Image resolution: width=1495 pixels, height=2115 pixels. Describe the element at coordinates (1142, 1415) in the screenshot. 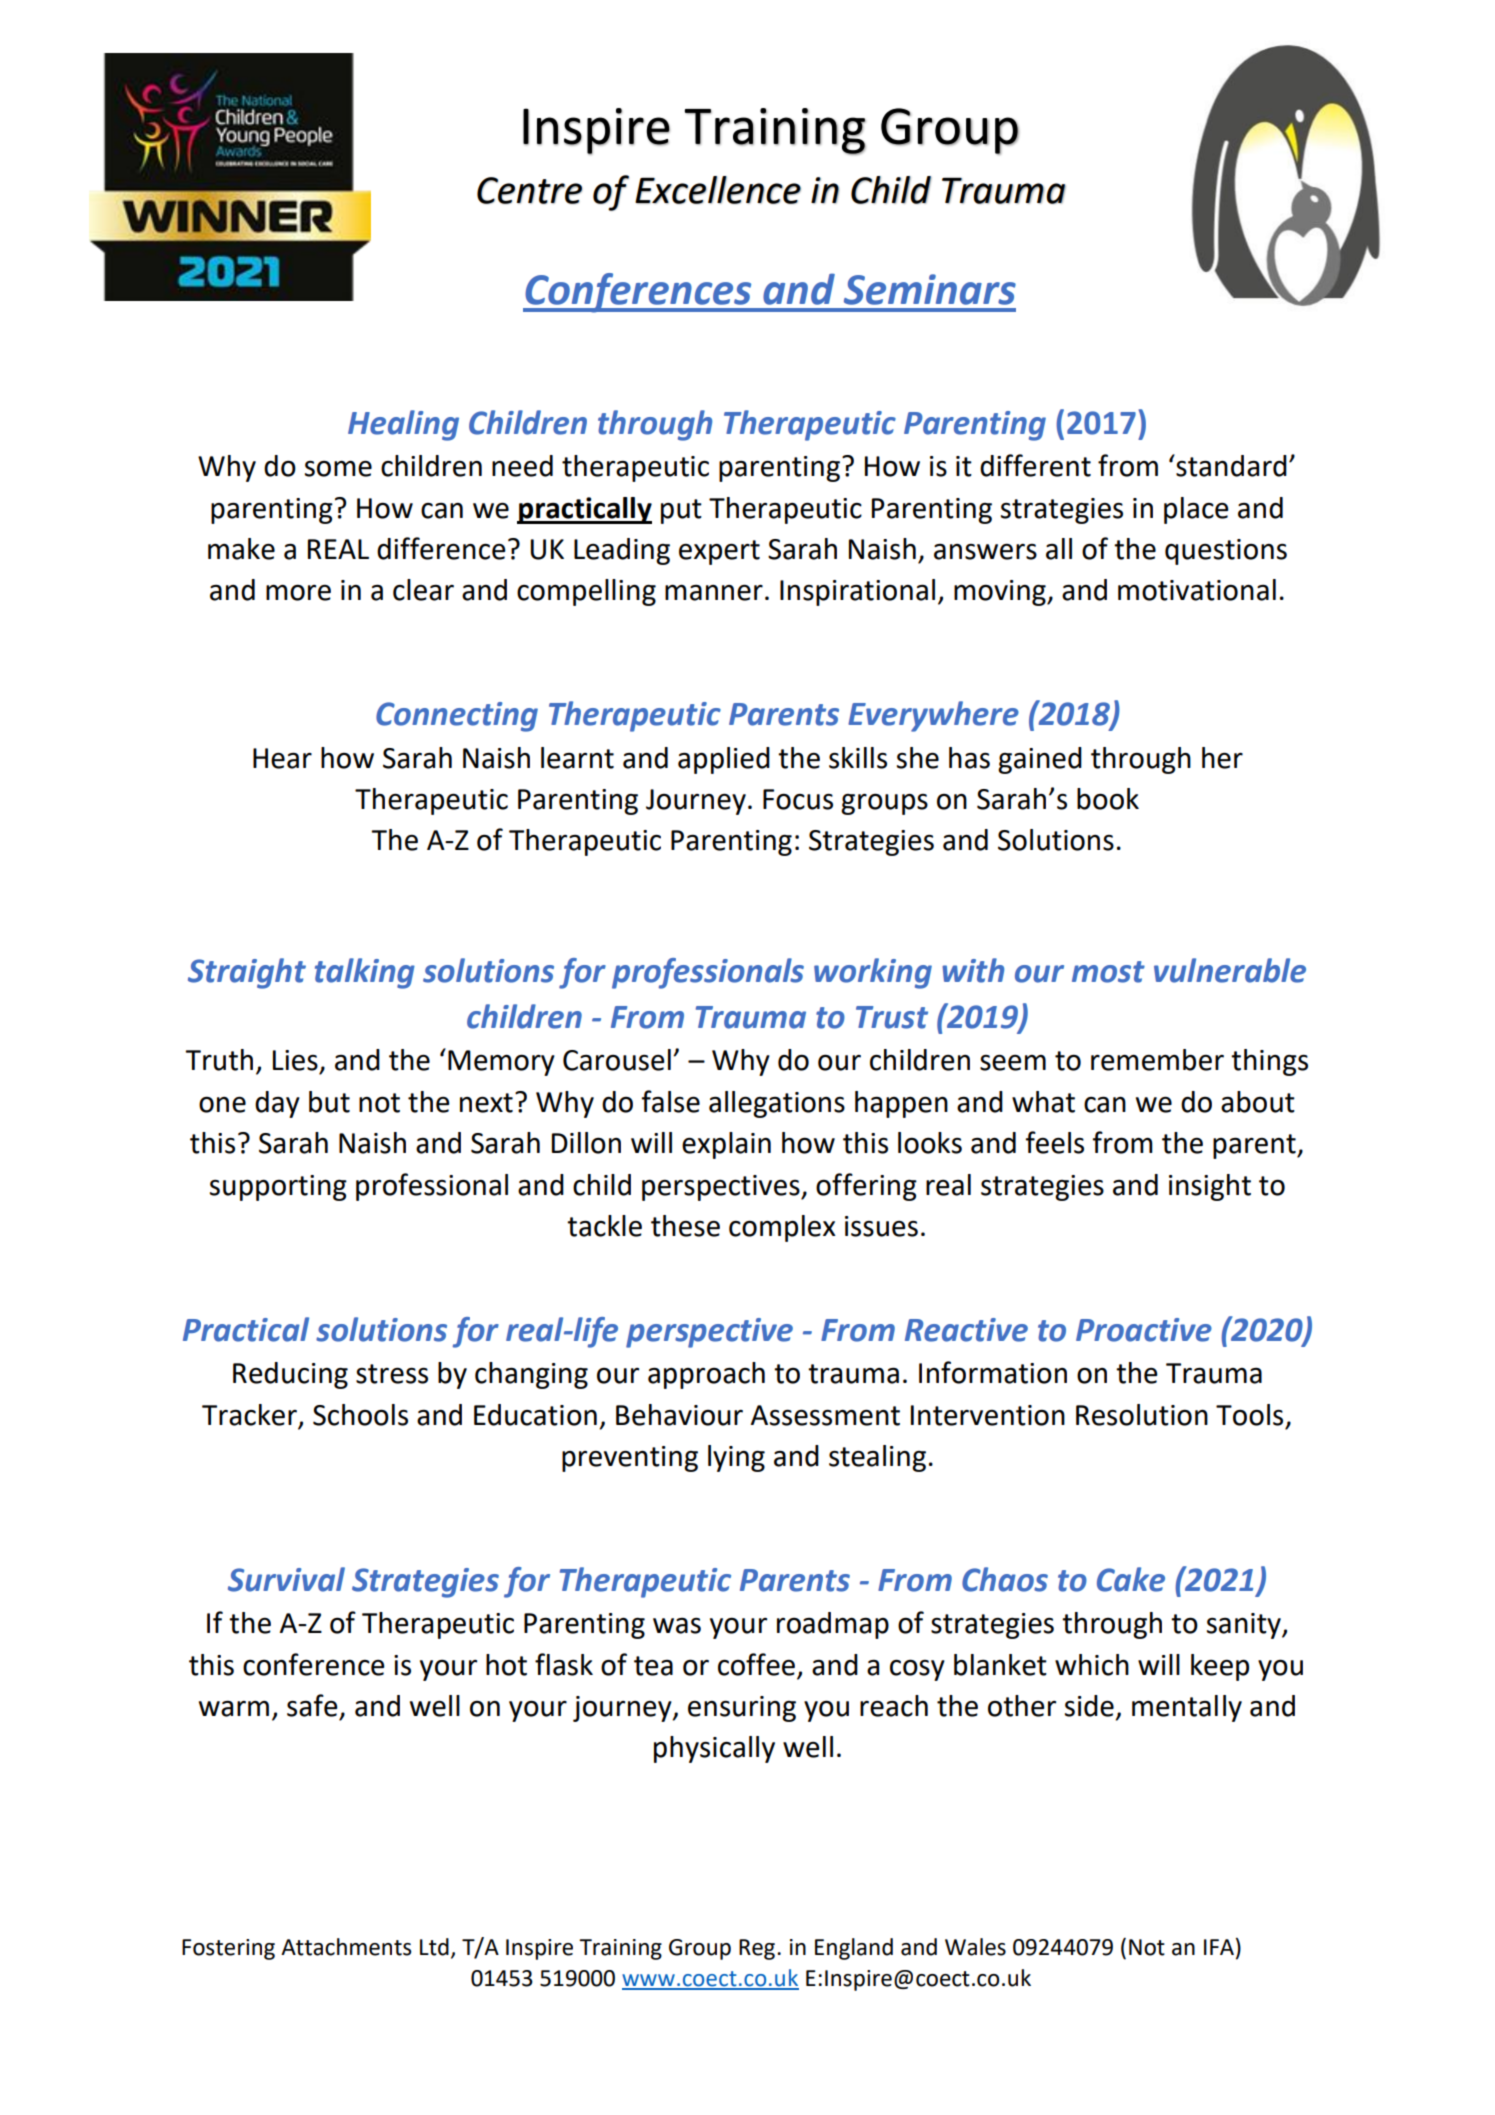

I see `Resolution` at that location.
